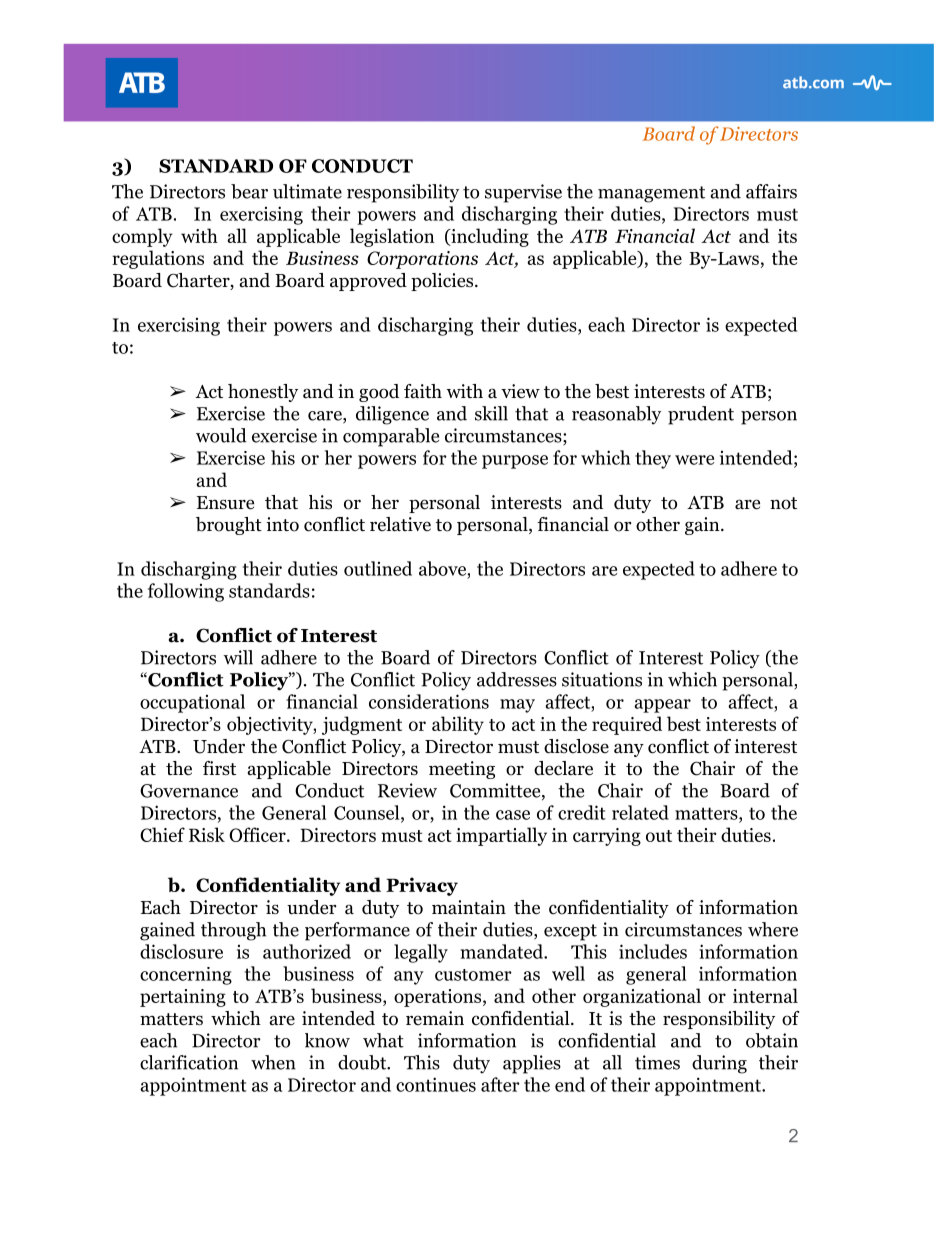 The image size is (952, 1233). What do you see at coordinates (501, 836) in the screenshot?
I see `impartially` at bounding box center [501, 836].
